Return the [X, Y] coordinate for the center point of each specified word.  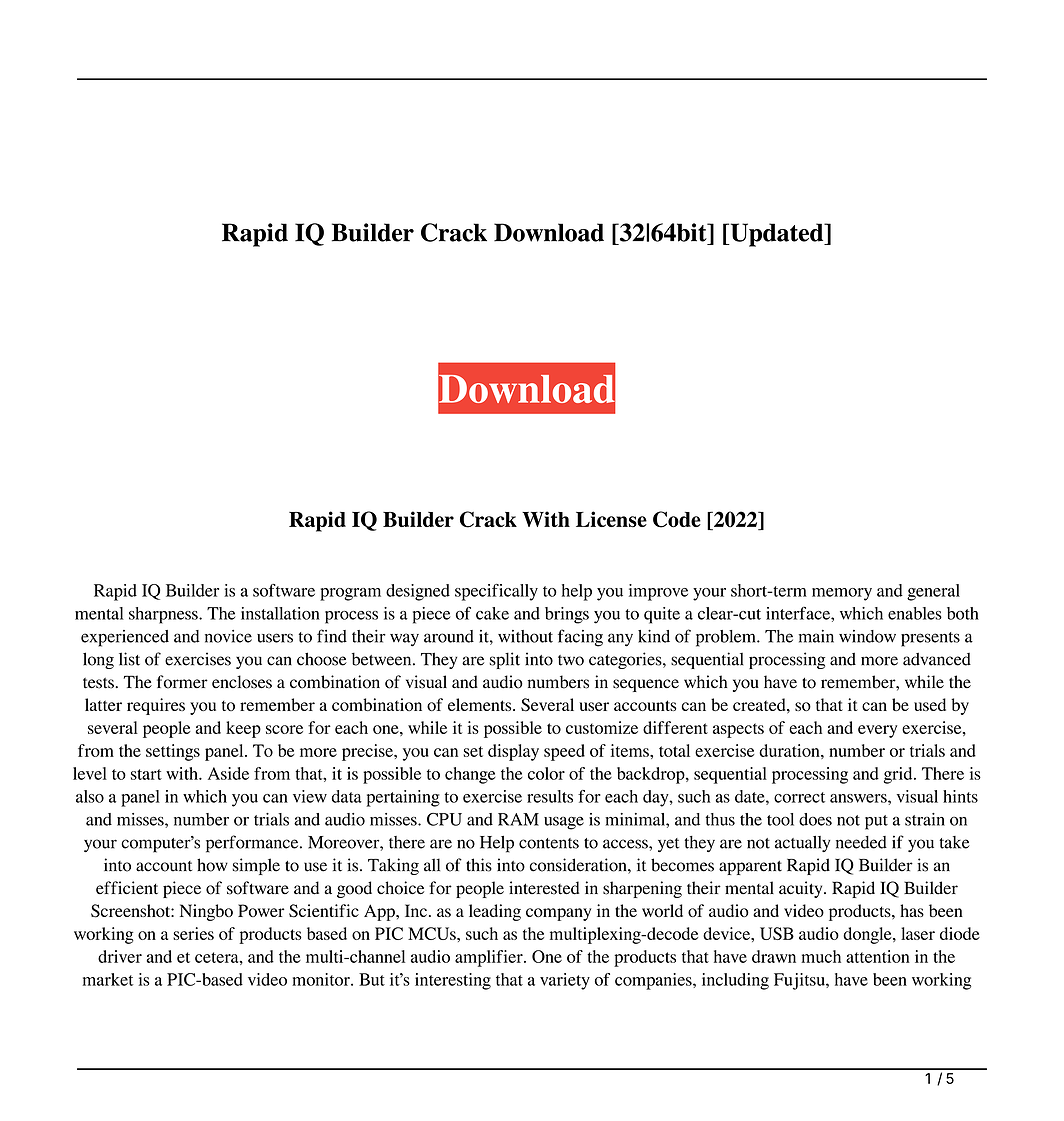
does [815, 819]
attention [878, 956]
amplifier [490, 958]
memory [842, 594]
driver [120, 956]
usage [564, 823]
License [611, 519]
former [182, 682]
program [350, 594]
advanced [937, 659]
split [504, 660]
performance [253, 844]
